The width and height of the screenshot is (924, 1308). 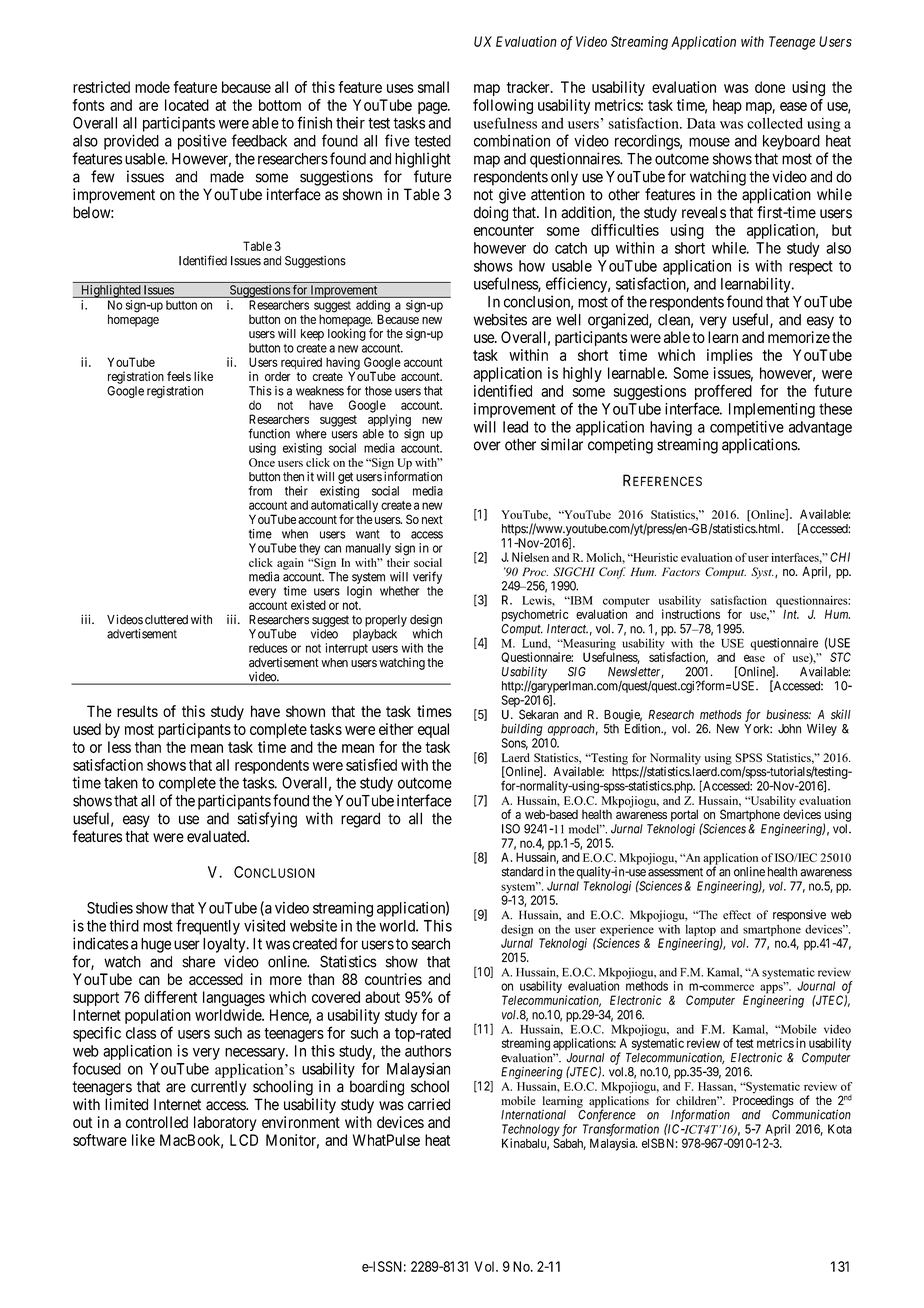 I want to click on controlled, so click(x=157, y=1122).
